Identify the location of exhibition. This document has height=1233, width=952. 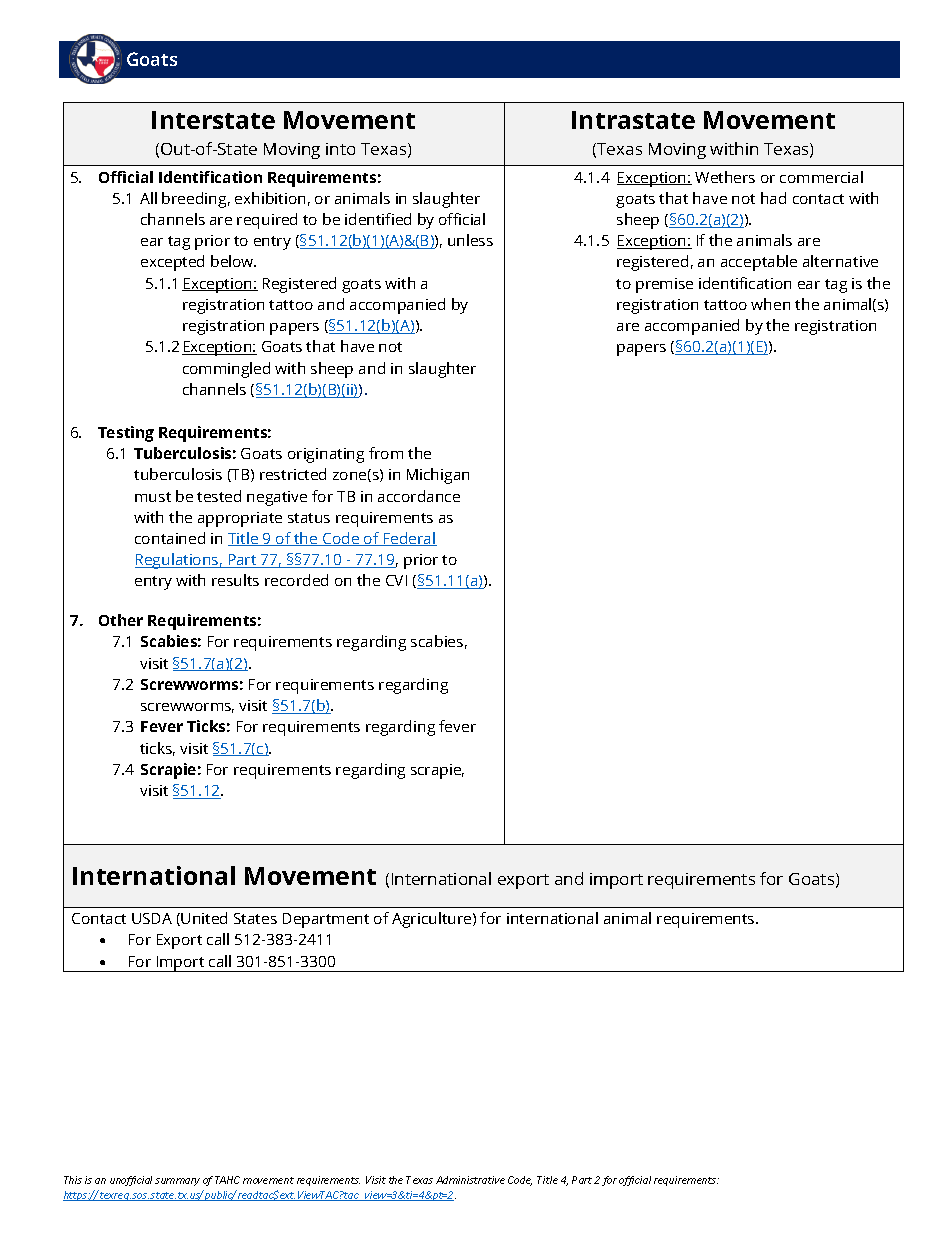
(270, 198).
